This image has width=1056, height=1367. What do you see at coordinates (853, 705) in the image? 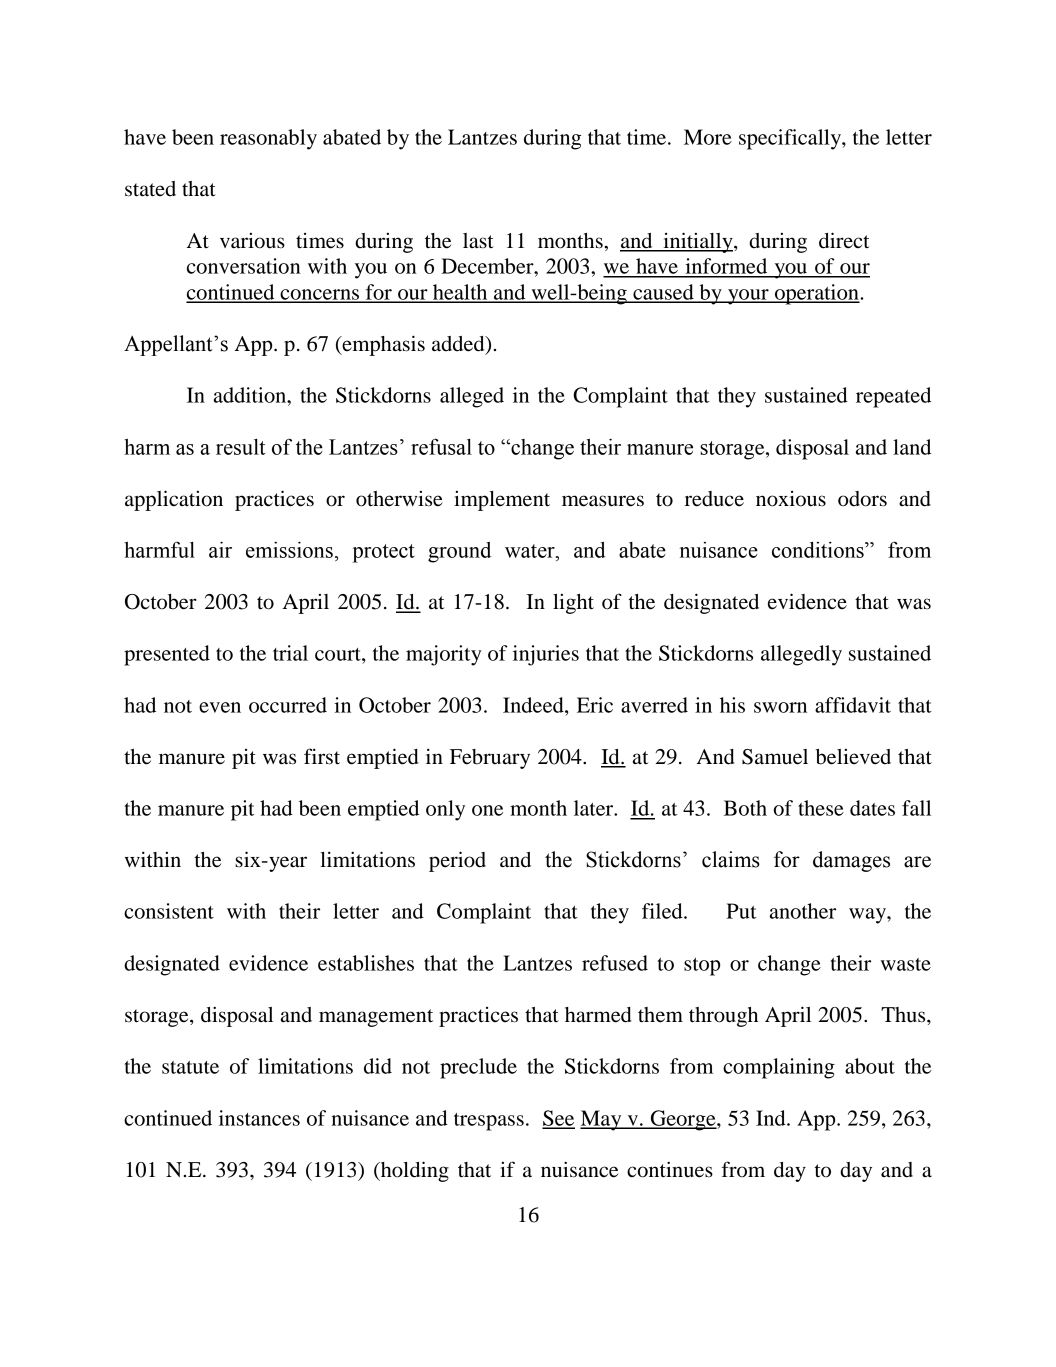
I see `affidavit` at bounding box center [853, 705].
